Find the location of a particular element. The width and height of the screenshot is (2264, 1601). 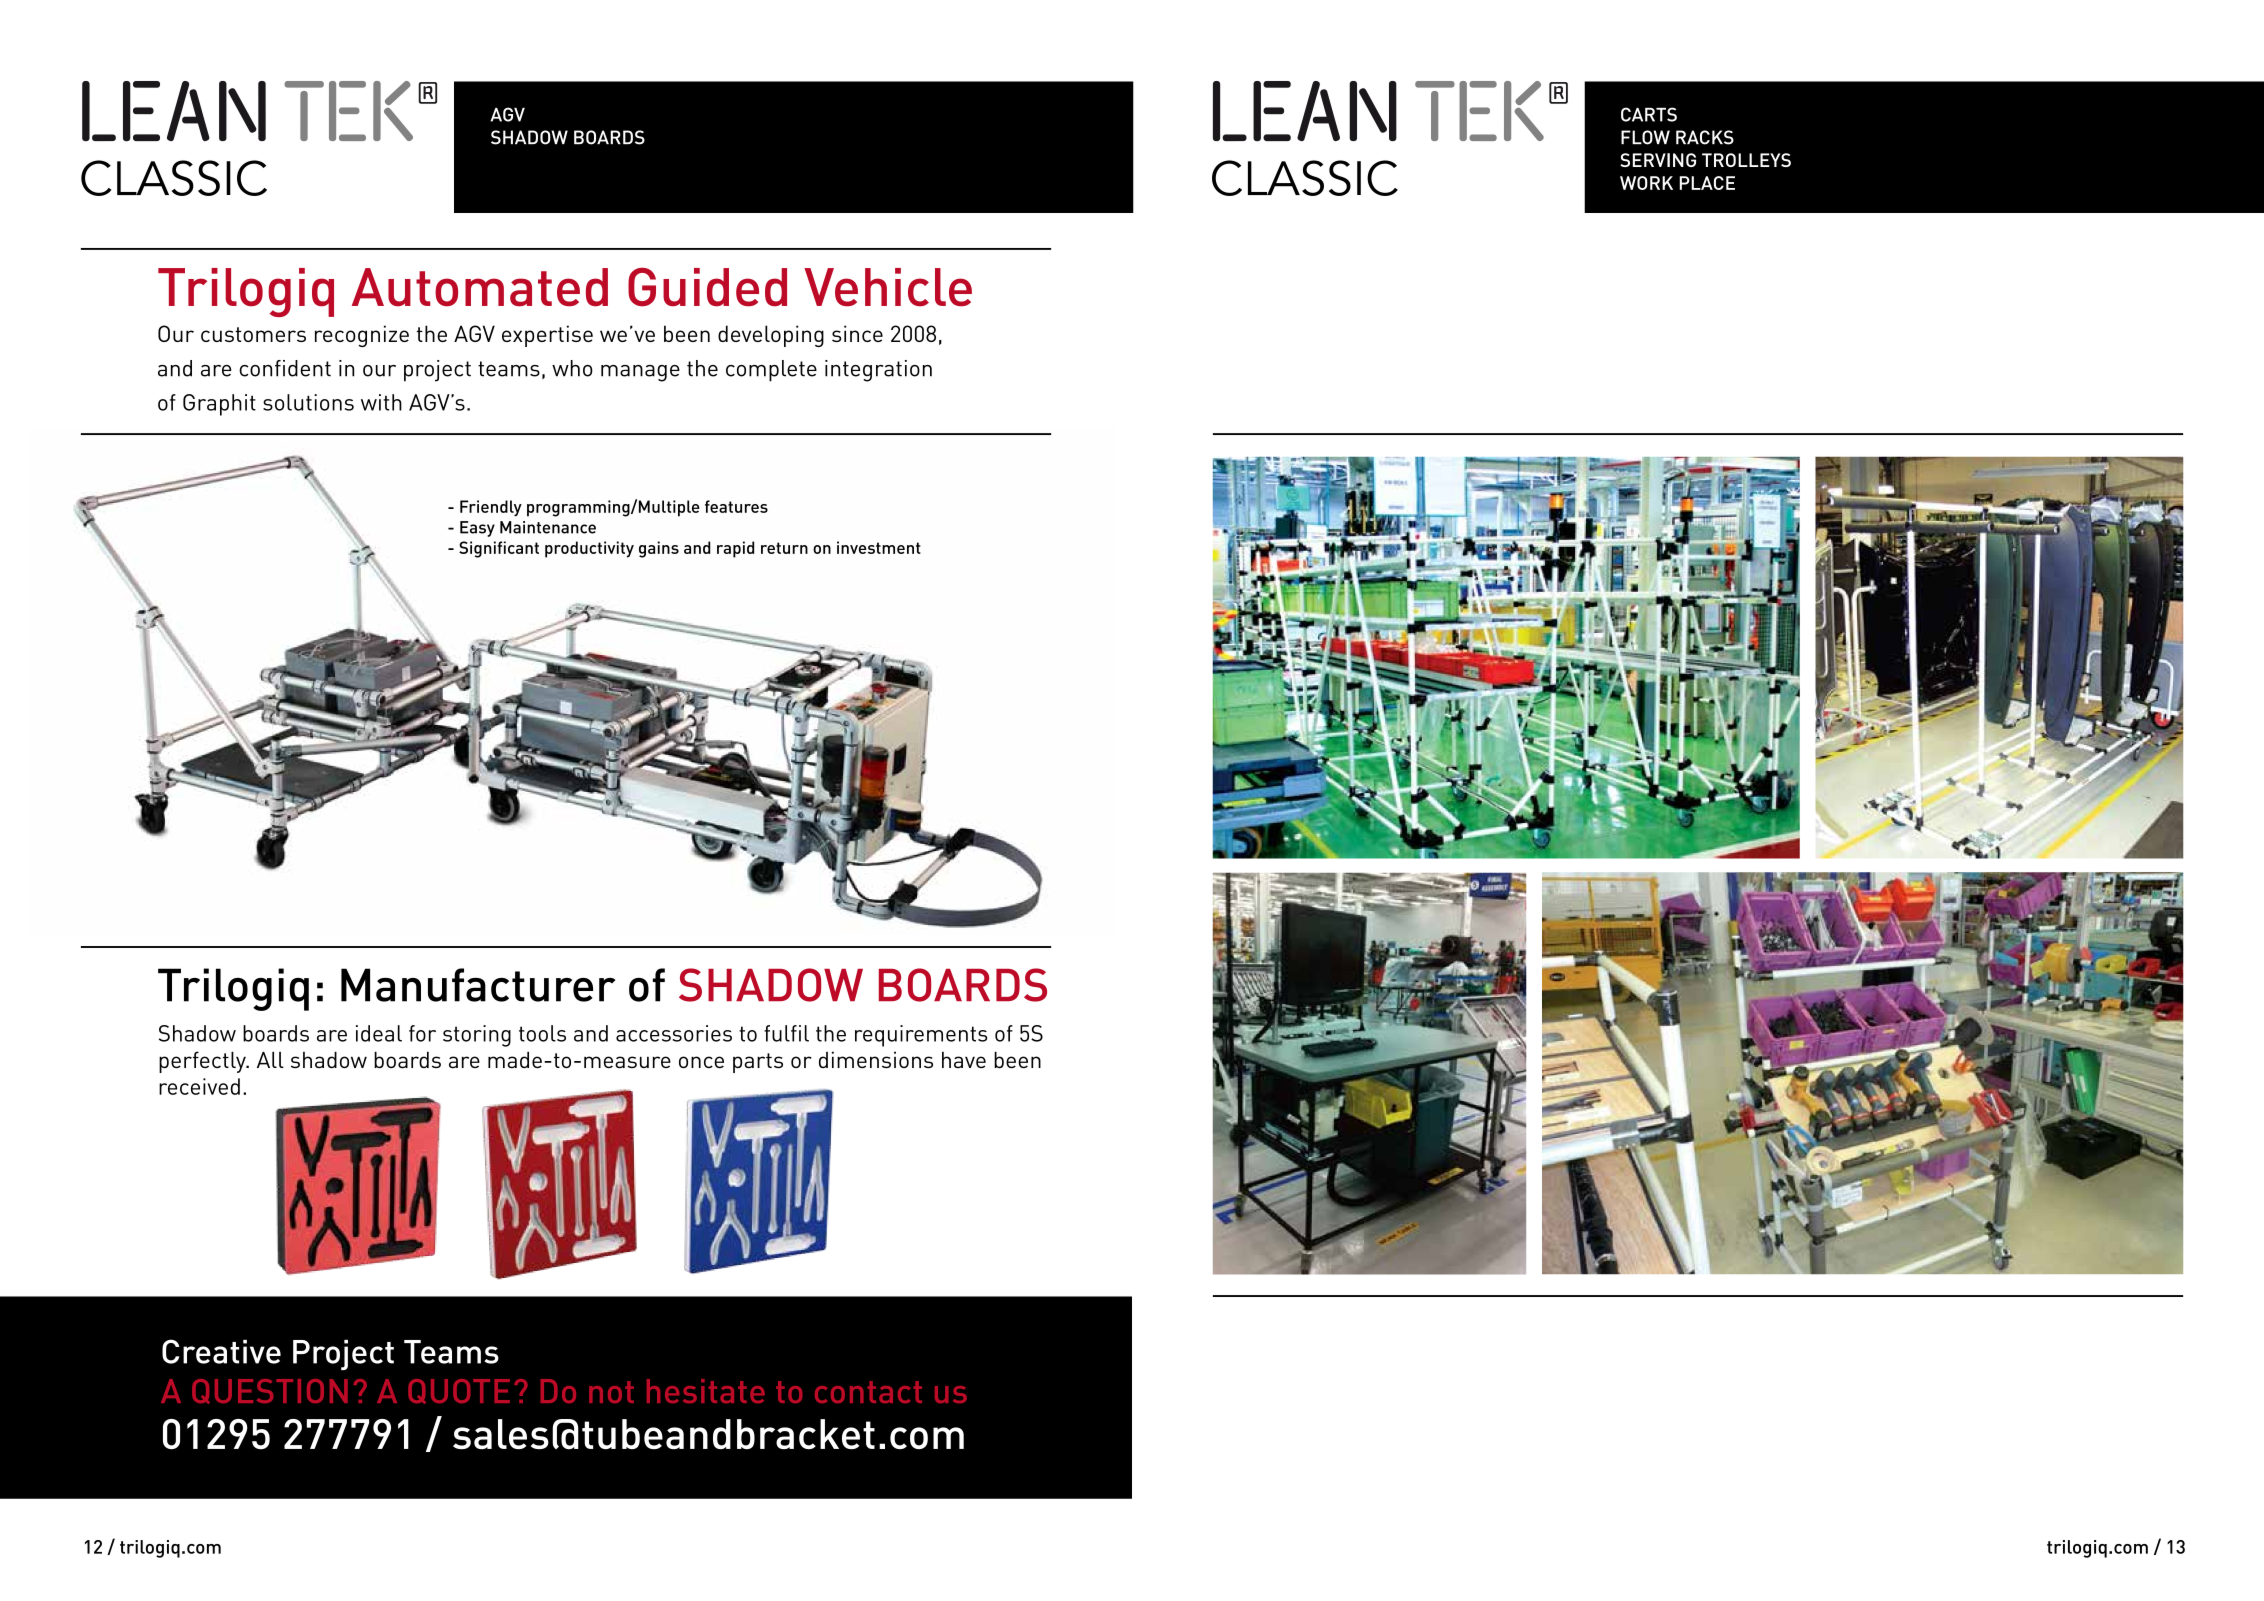

Automated is located at coordinates (480, 287).
